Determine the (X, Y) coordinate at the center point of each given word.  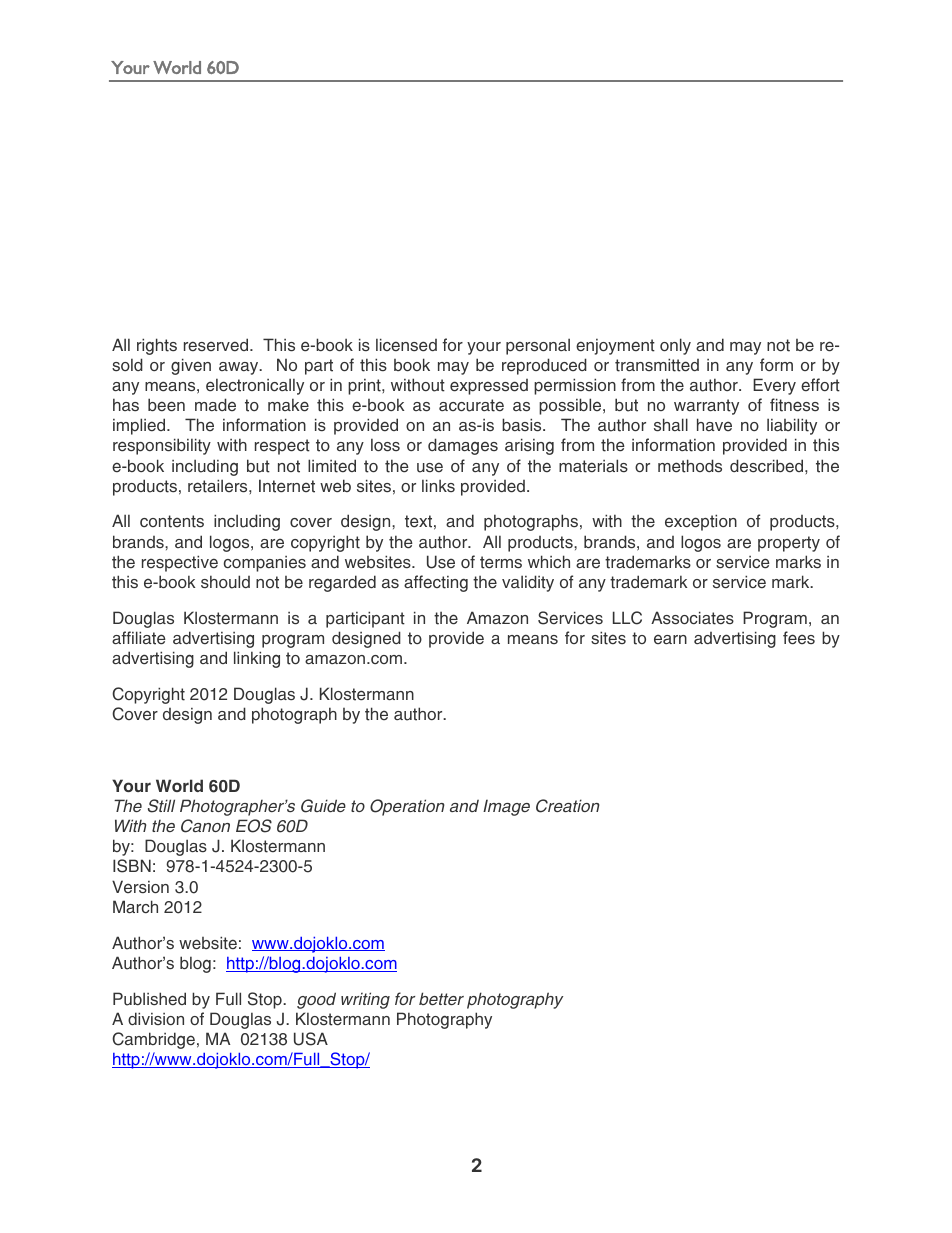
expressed (489, 387)
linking (257, 659)
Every (774, 386)
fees (799, 638)
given (191, 366)
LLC (627, 618)
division (156, 1018)
